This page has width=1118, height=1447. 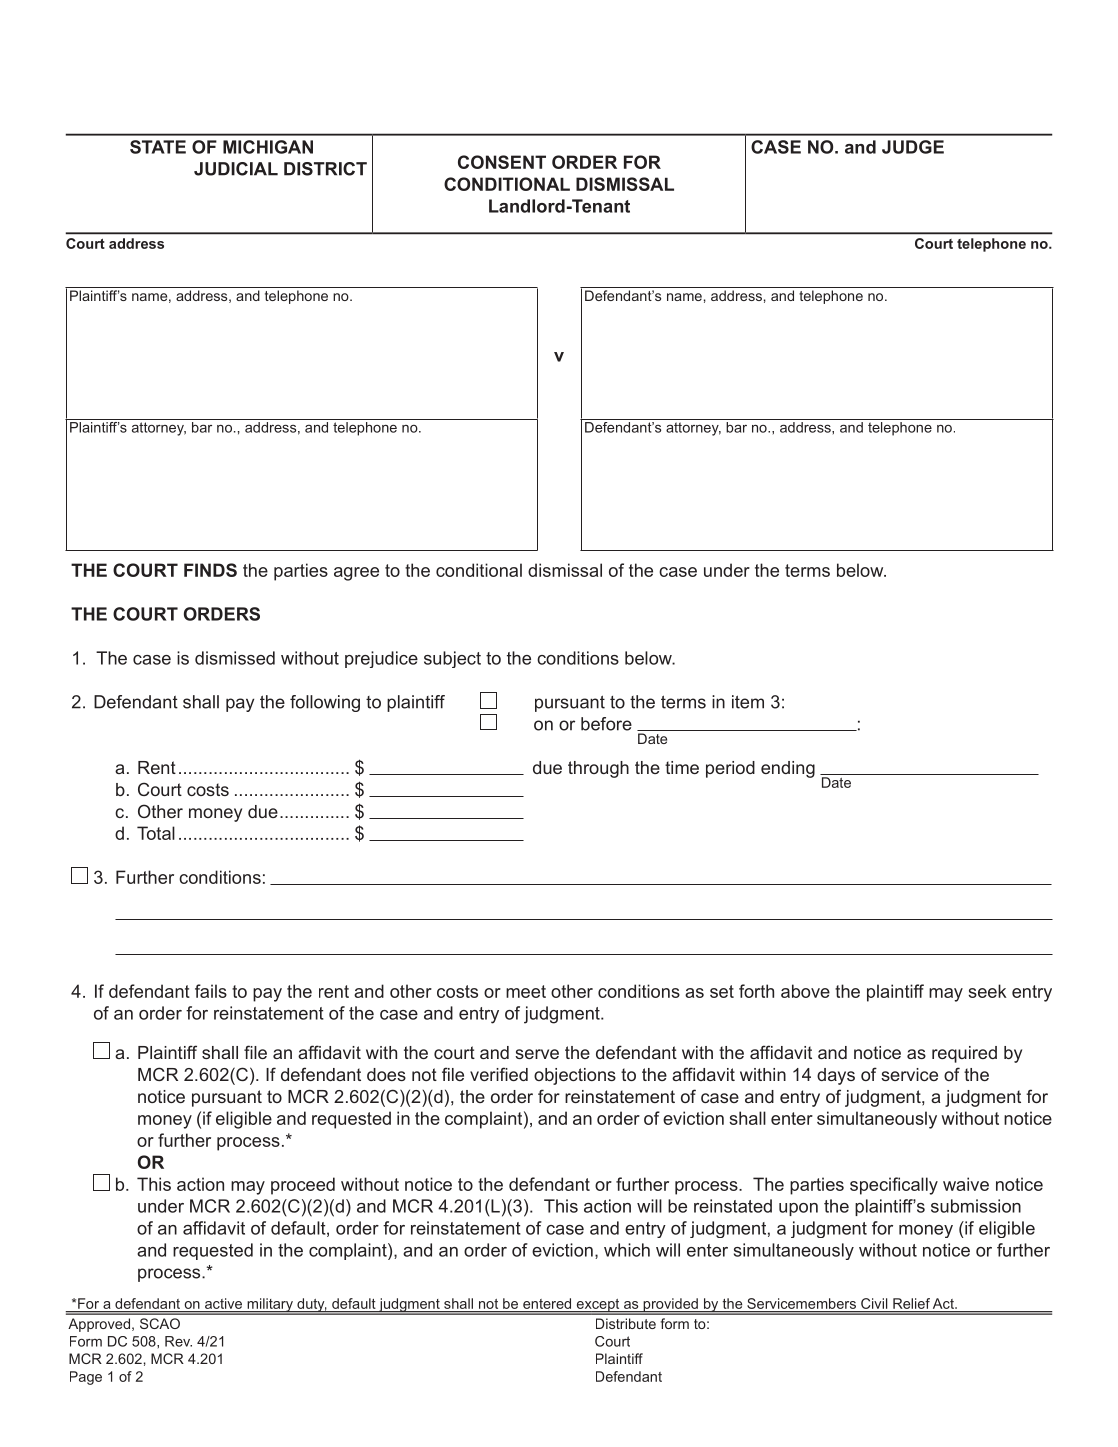 What do you see at coordinates (356, 574) in the page?
I see `agree` at bounding box center [356, 574].
